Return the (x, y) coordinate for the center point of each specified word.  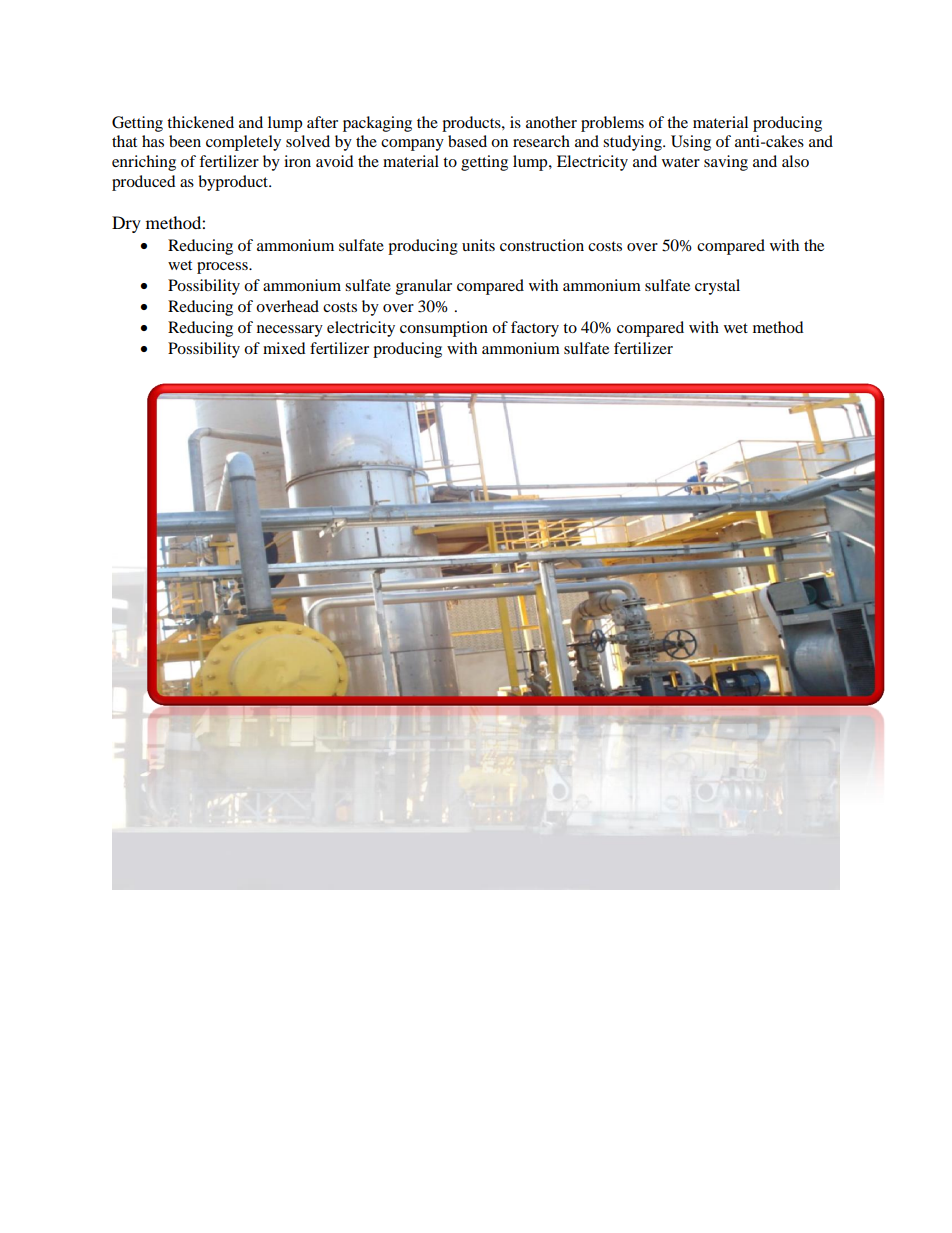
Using (691, 143)
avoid (335, 161)
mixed (284, 348)
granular (424, 287)
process (223, 268)
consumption (444, 329)
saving (726, 163)
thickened (200, 122)
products (472, 124)
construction (542, 245)
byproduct (234, 183)
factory (535, 329)
